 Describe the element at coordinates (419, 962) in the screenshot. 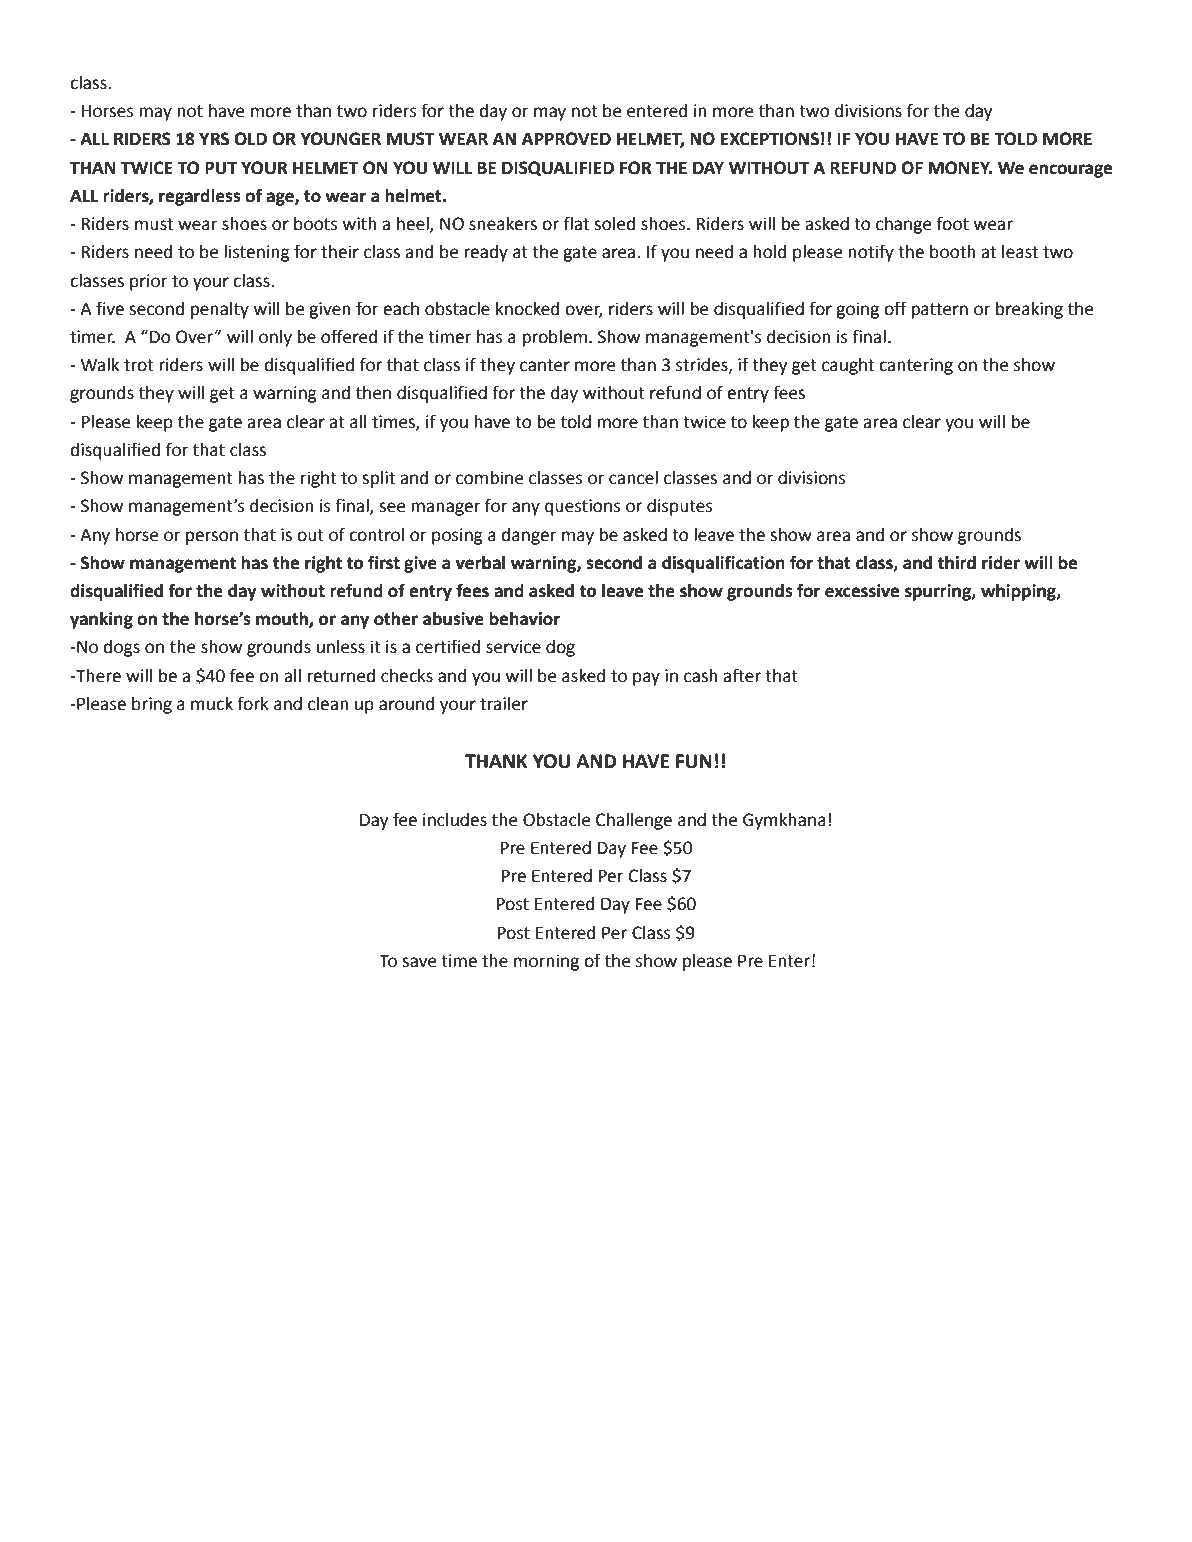

I see `save` at that location.
